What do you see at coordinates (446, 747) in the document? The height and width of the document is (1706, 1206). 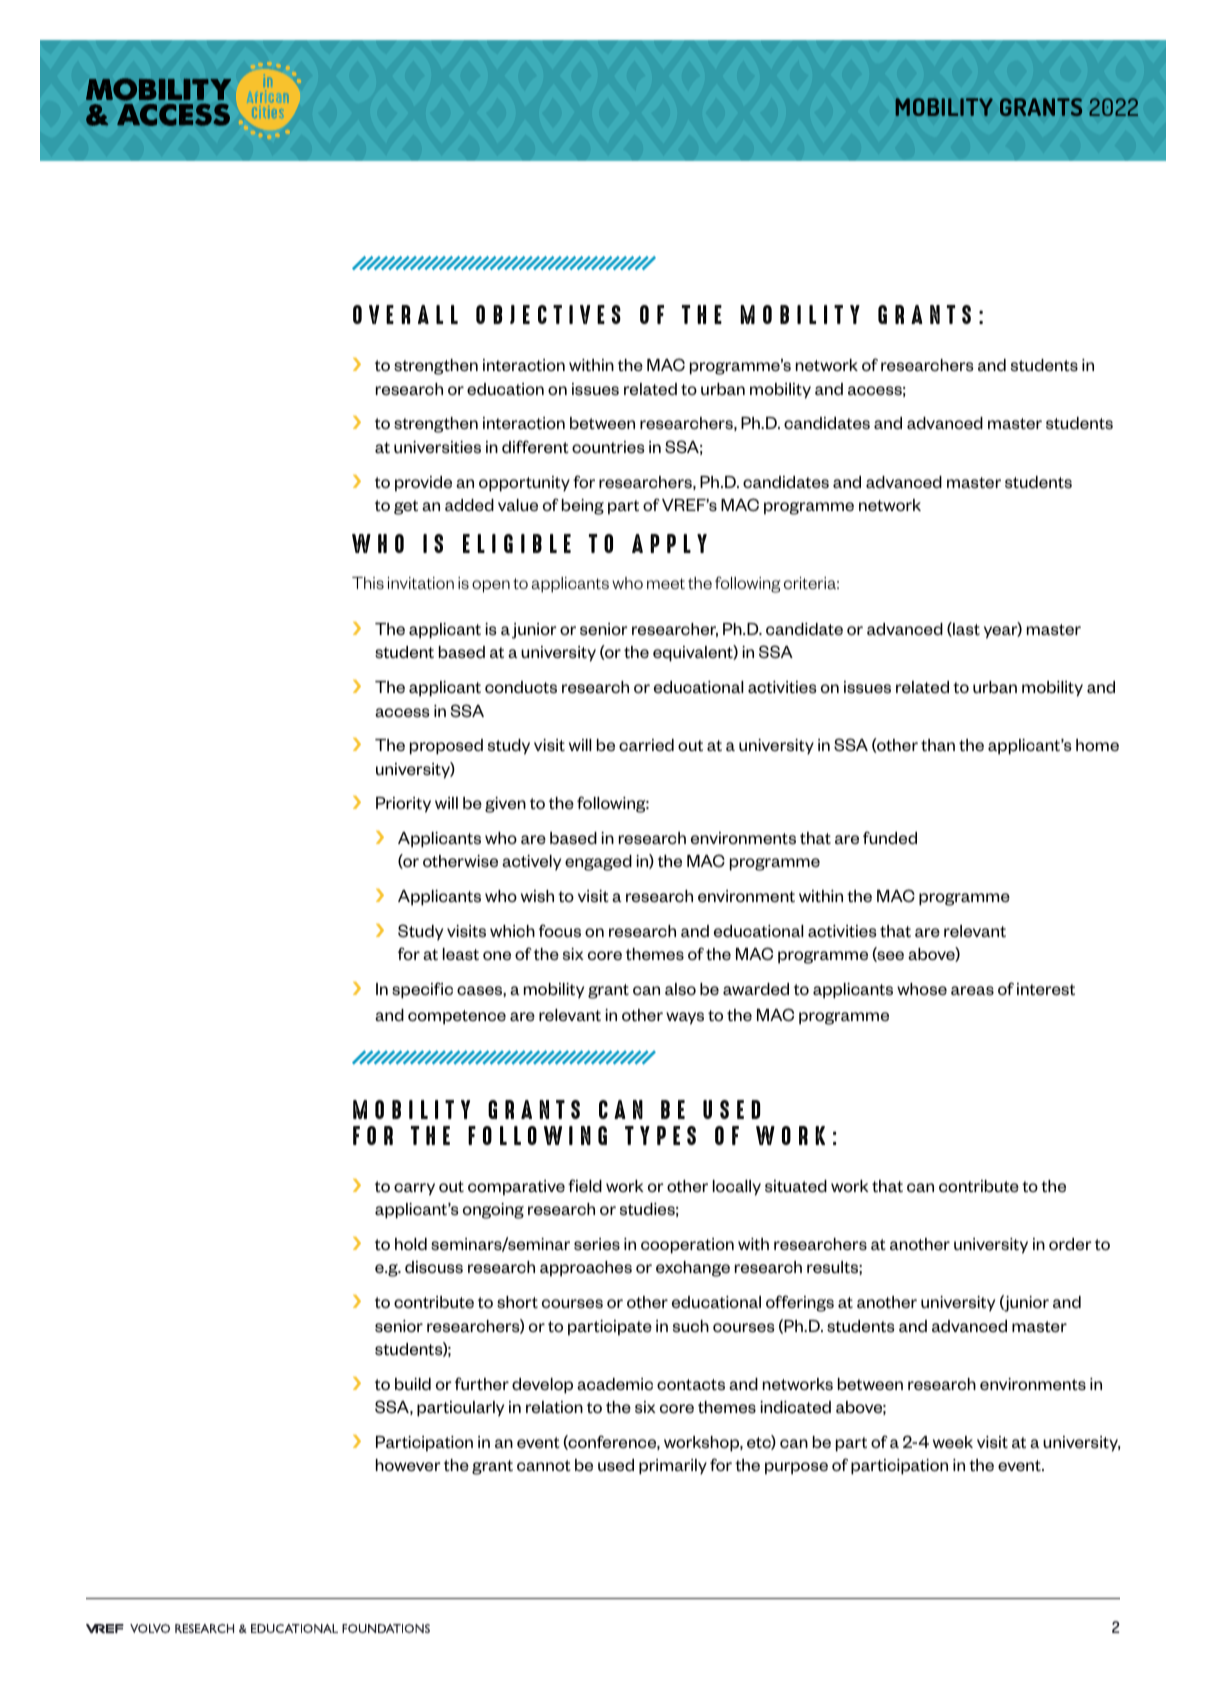 I see `proposed` at bounding box center [446, 747].
